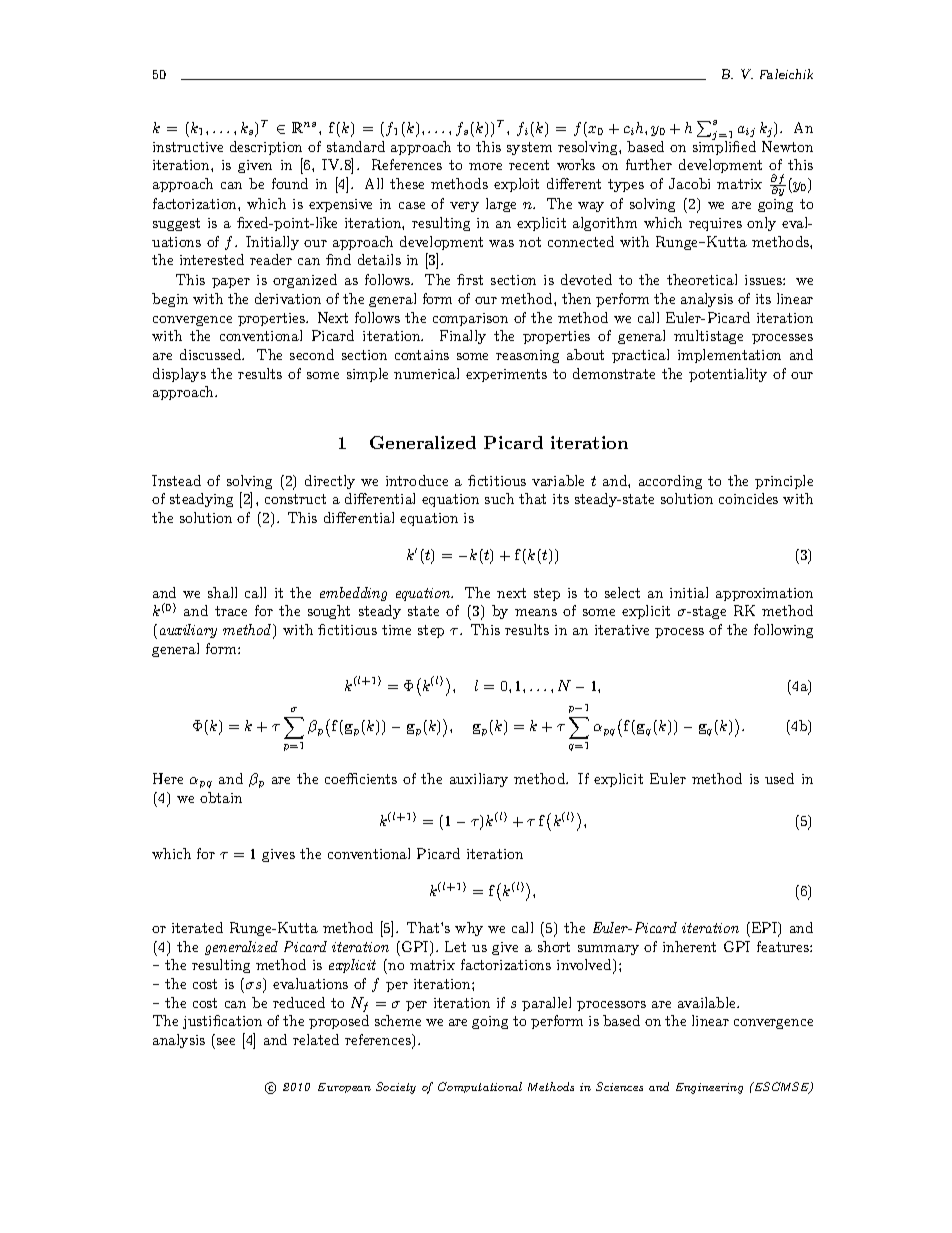 This screenshot has height=1233, width=952. Describe the element at coordinates (485, 166) in the screenshot. I see `more` at that location.
